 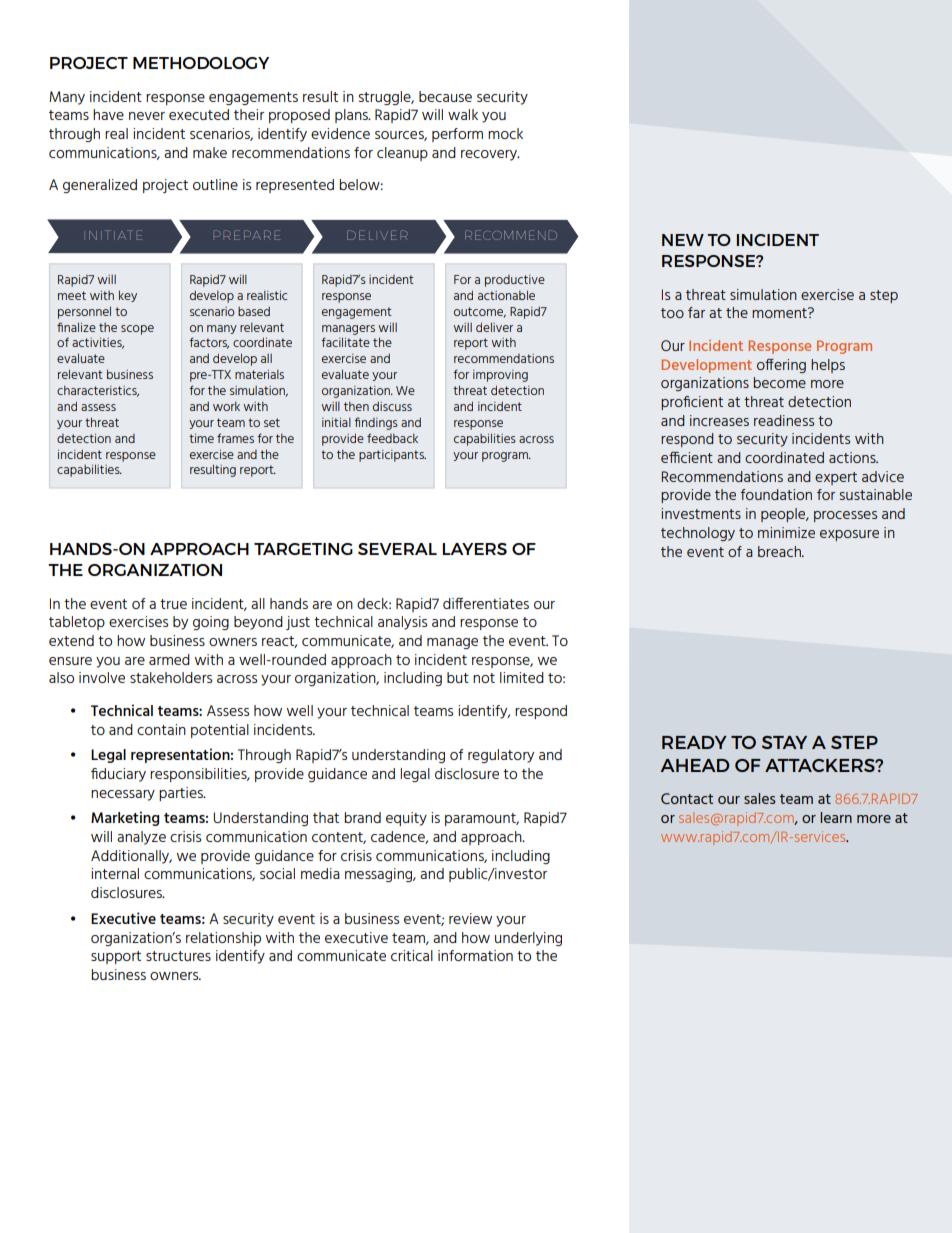 What do you see at coordinates (474, 549) in the page?
I see `LAYERS` at bounding box center [474, 549].
